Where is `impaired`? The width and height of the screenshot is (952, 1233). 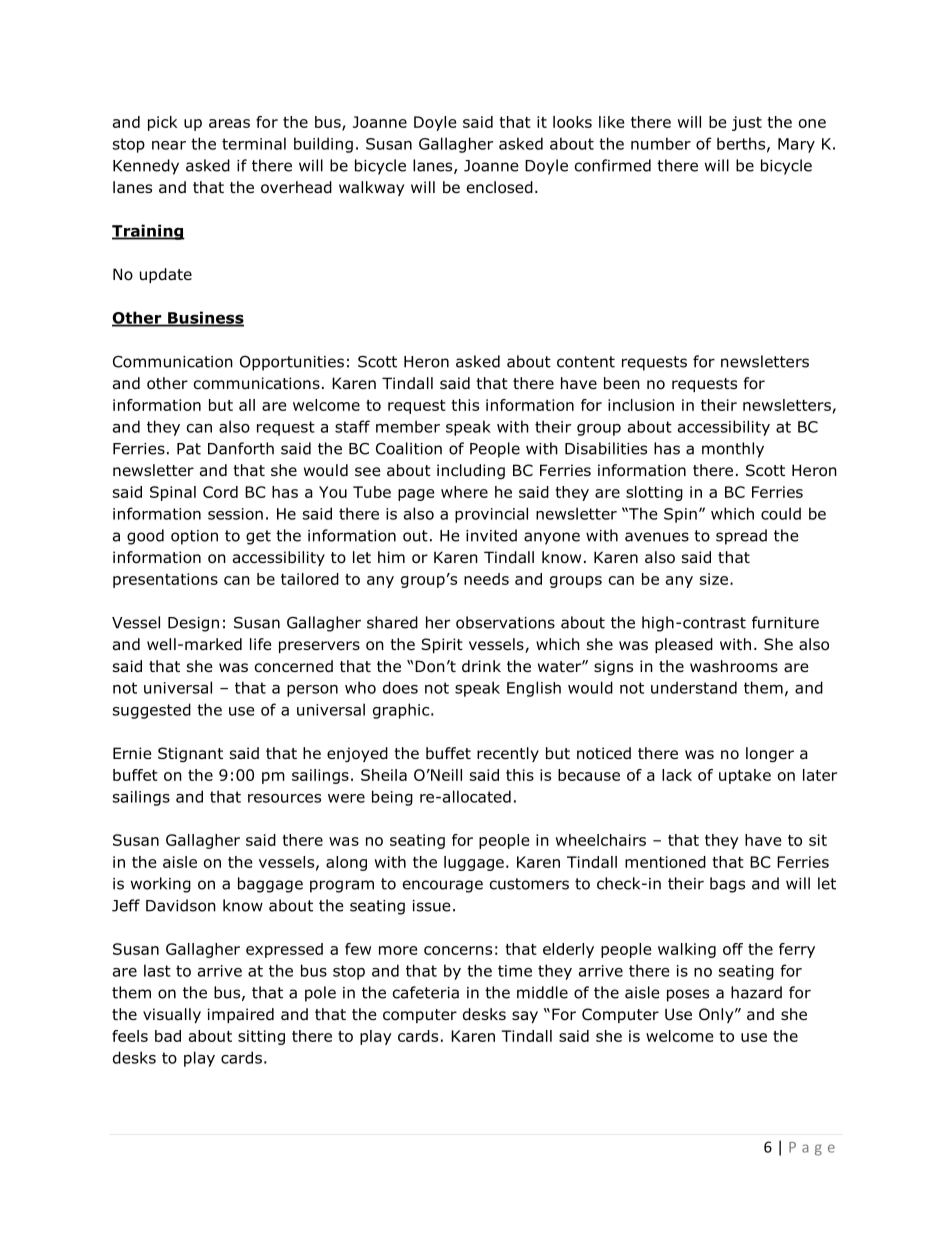 impaired is located at coordinates (241, 1015).
